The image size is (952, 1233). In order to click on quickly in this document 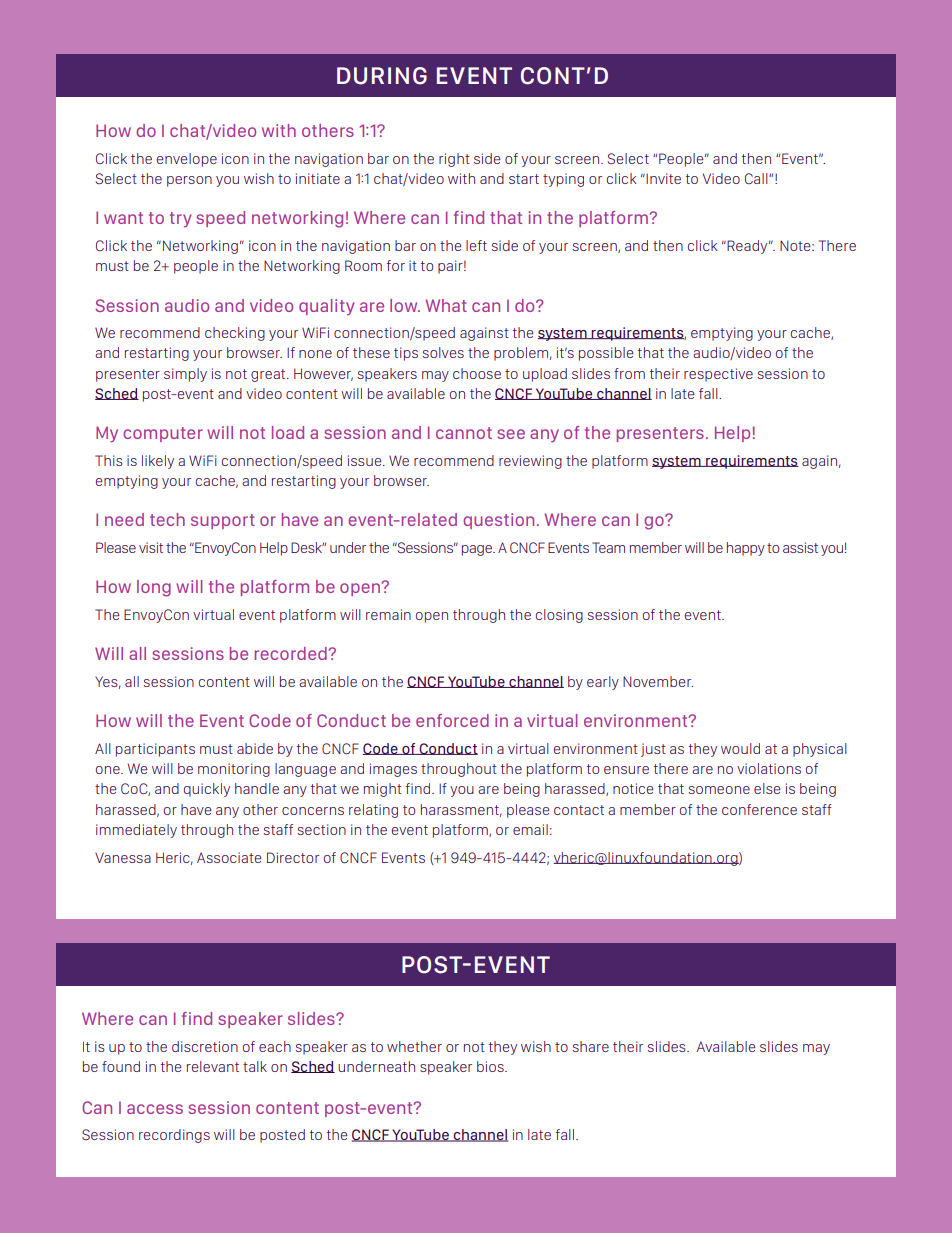, I will do `click(207, 790)`.
